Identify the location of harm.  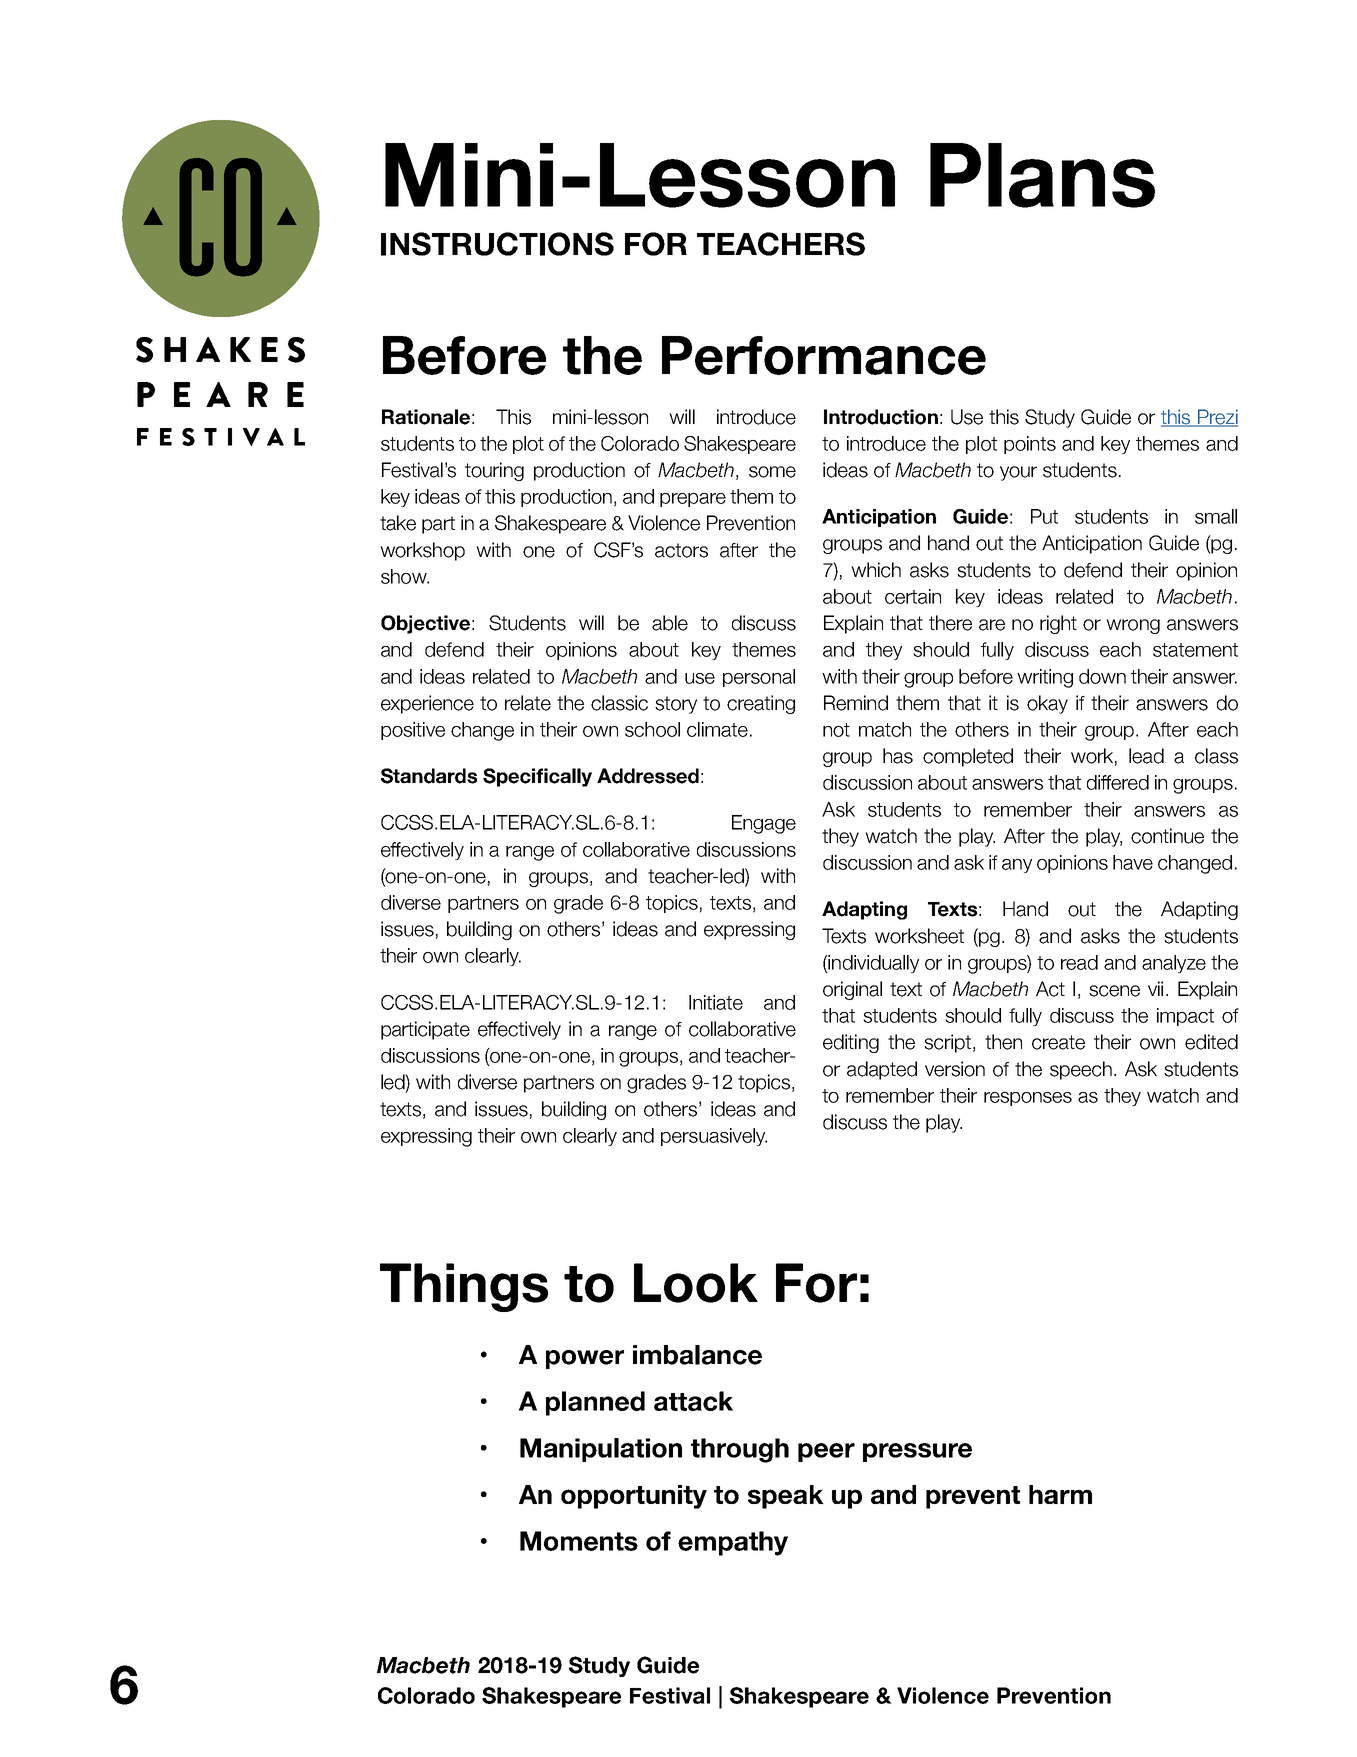
(1060, 1494).
